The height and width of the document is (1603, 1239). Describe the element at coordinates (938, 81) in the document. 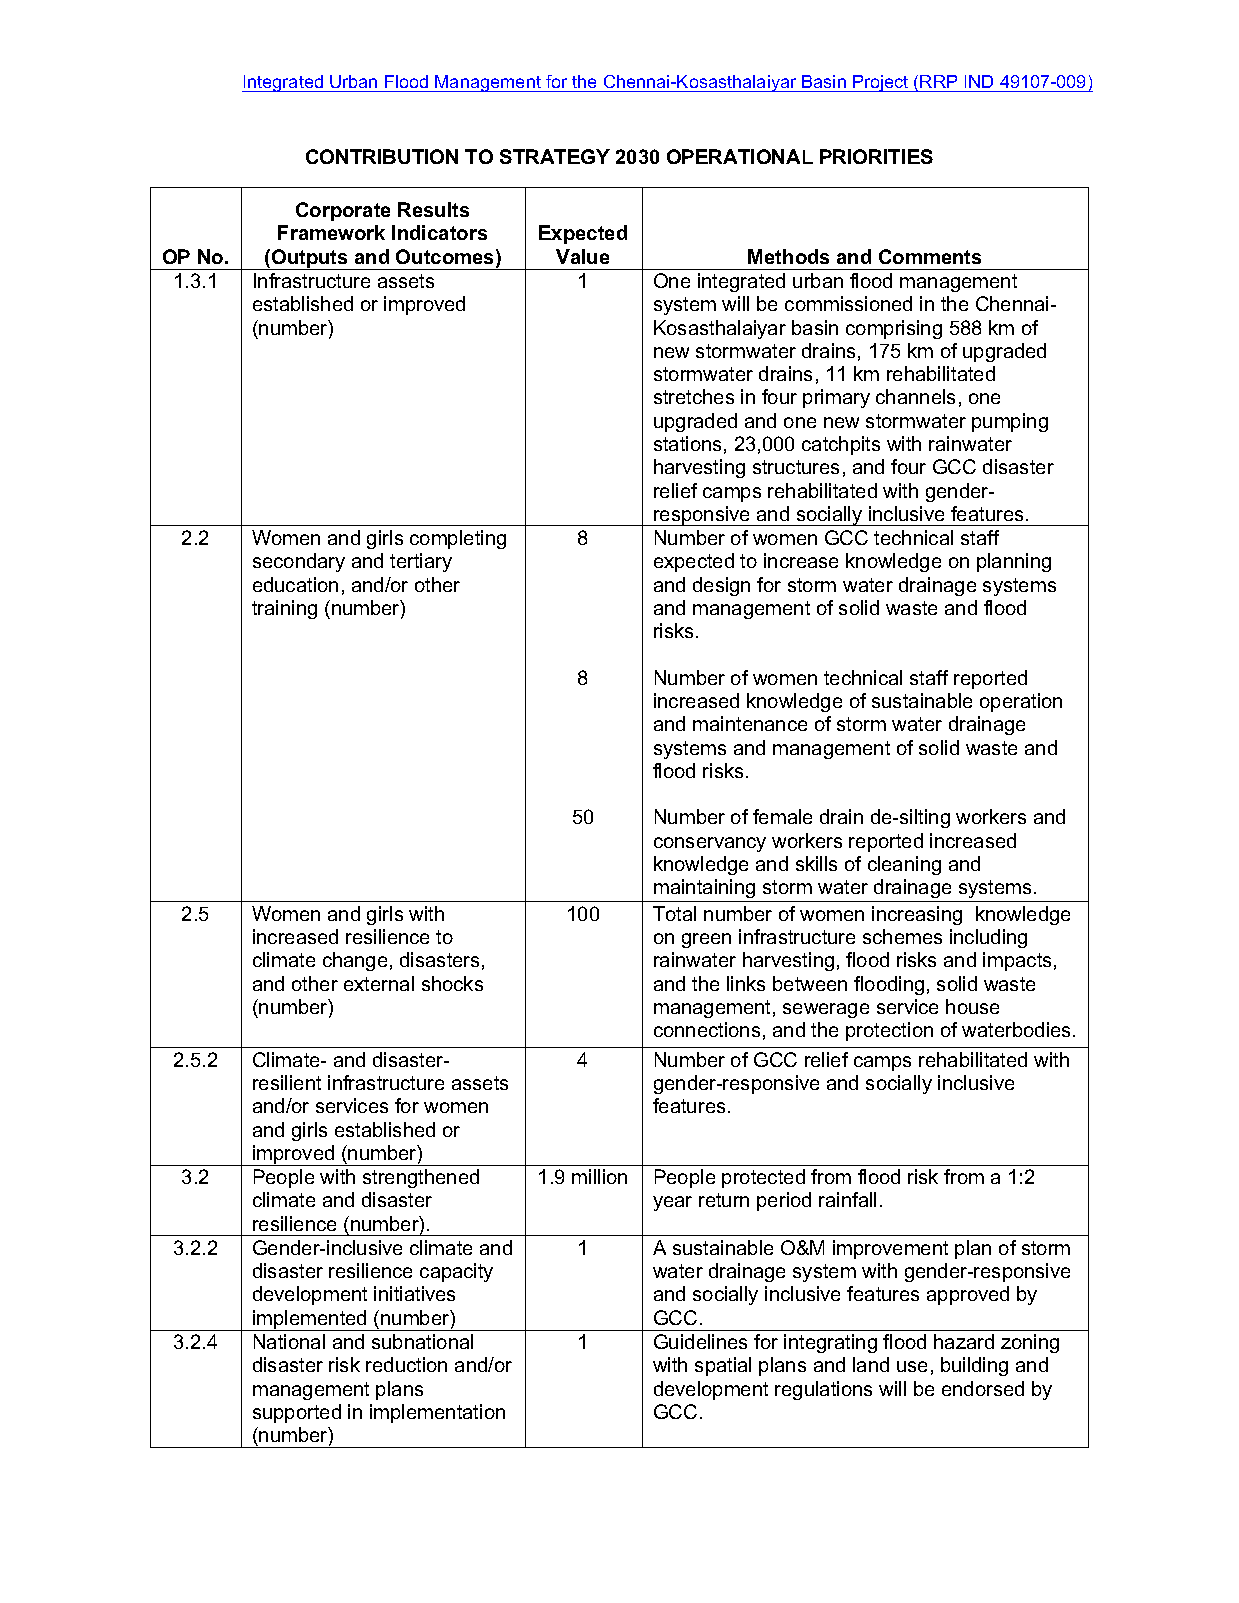

I see `RRP` at that location.
